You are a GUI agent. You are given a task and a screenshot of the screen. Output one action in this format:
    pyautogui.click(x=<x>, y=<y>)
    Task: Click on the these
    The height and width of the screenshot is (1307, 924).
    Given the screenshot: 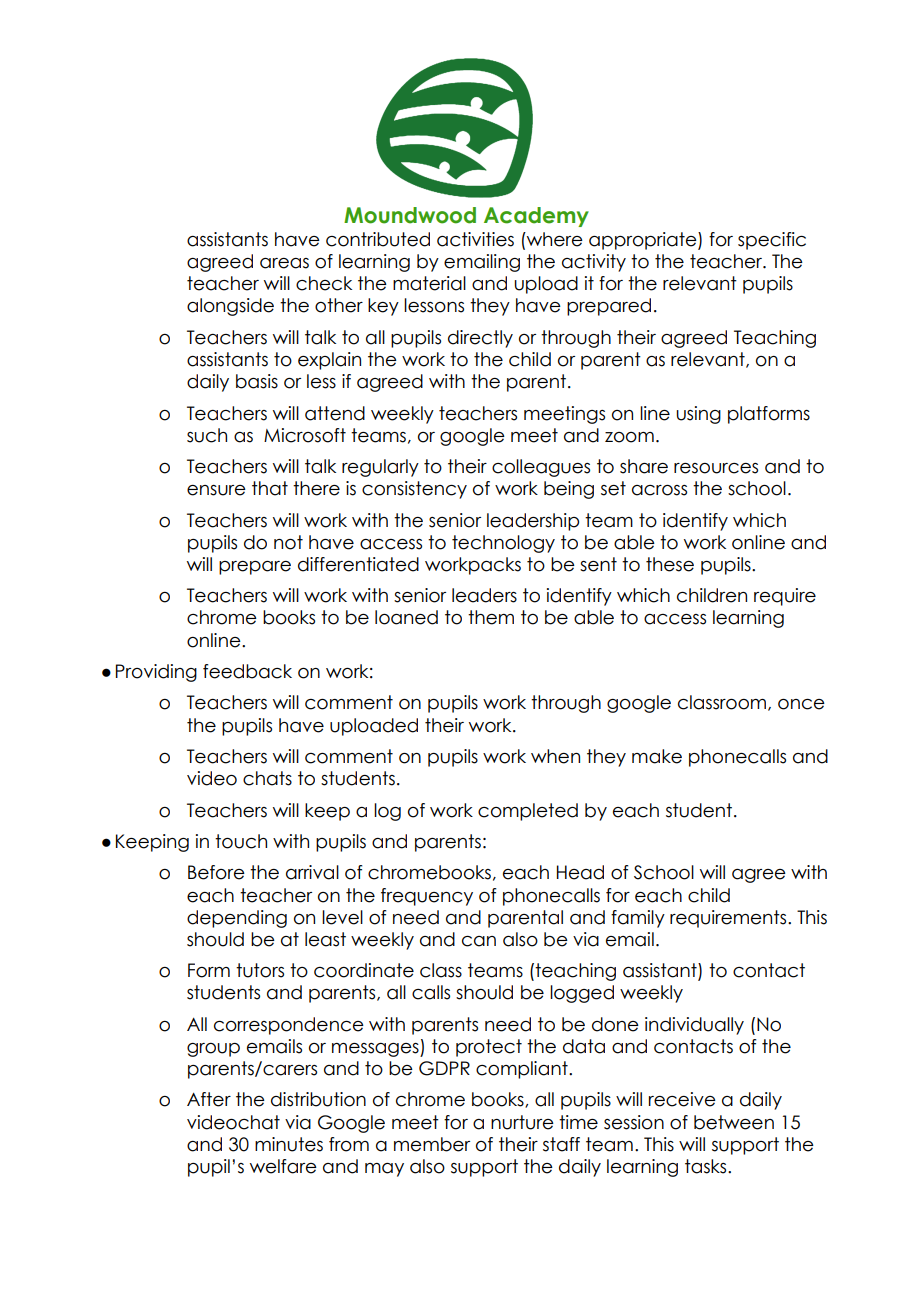 What is the action you would take?
    pyautogui.click(x=670, y=564)
